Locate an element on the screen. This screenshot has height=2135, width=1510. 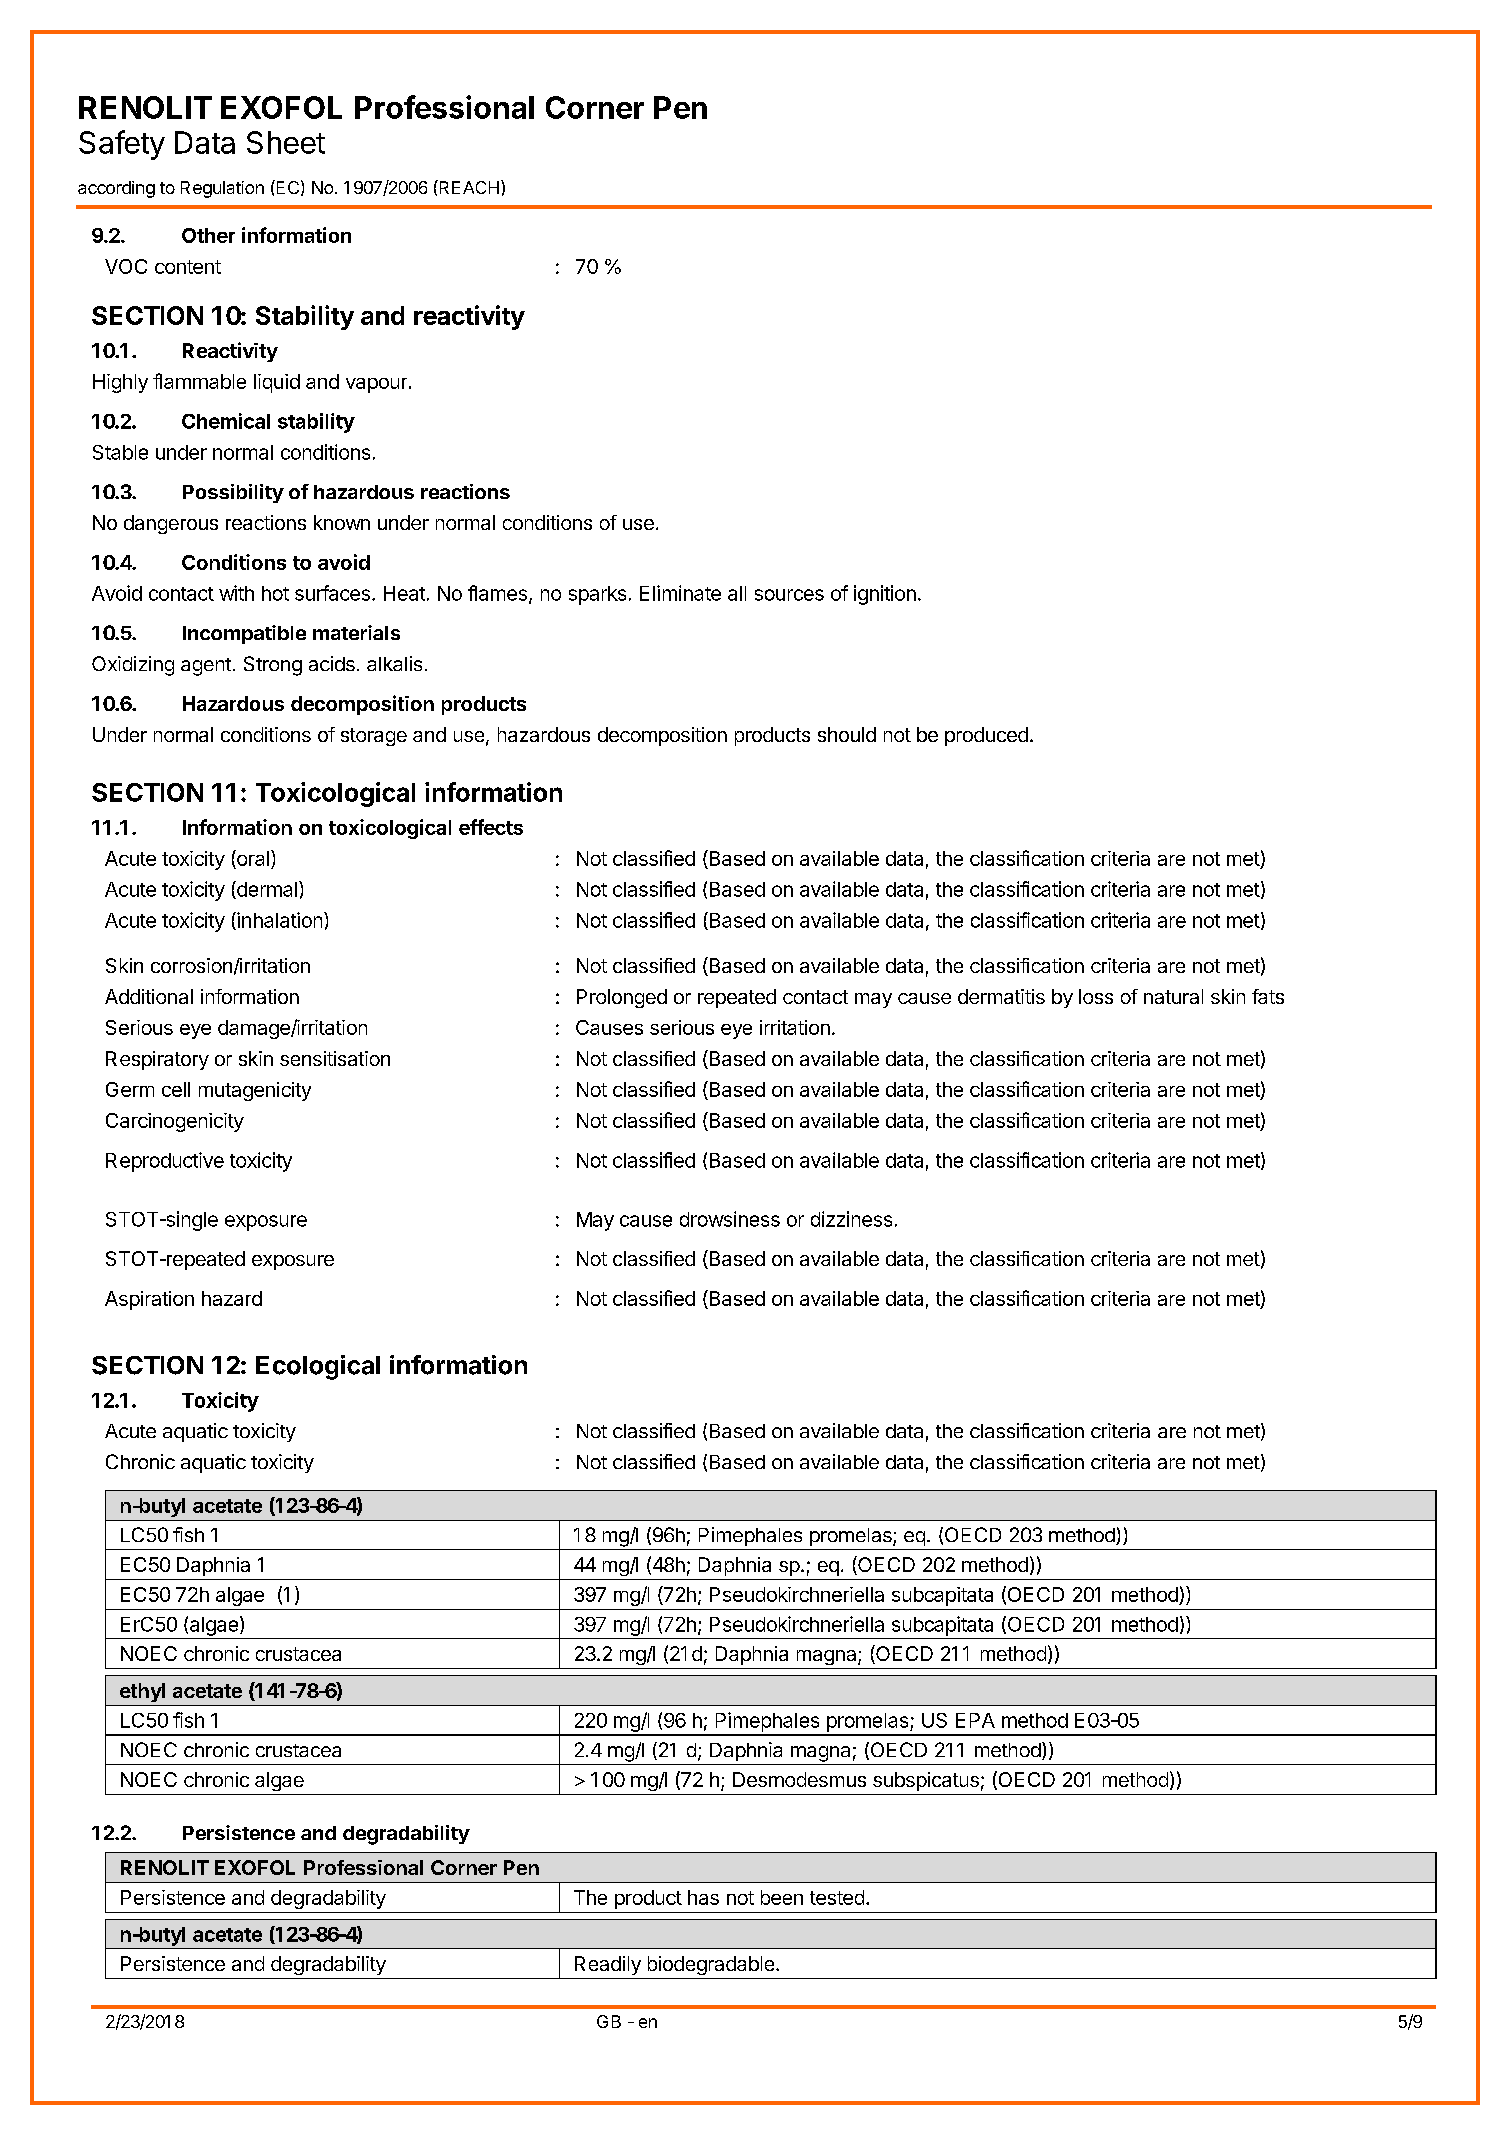
oral is located at coordinates (252, 858).
